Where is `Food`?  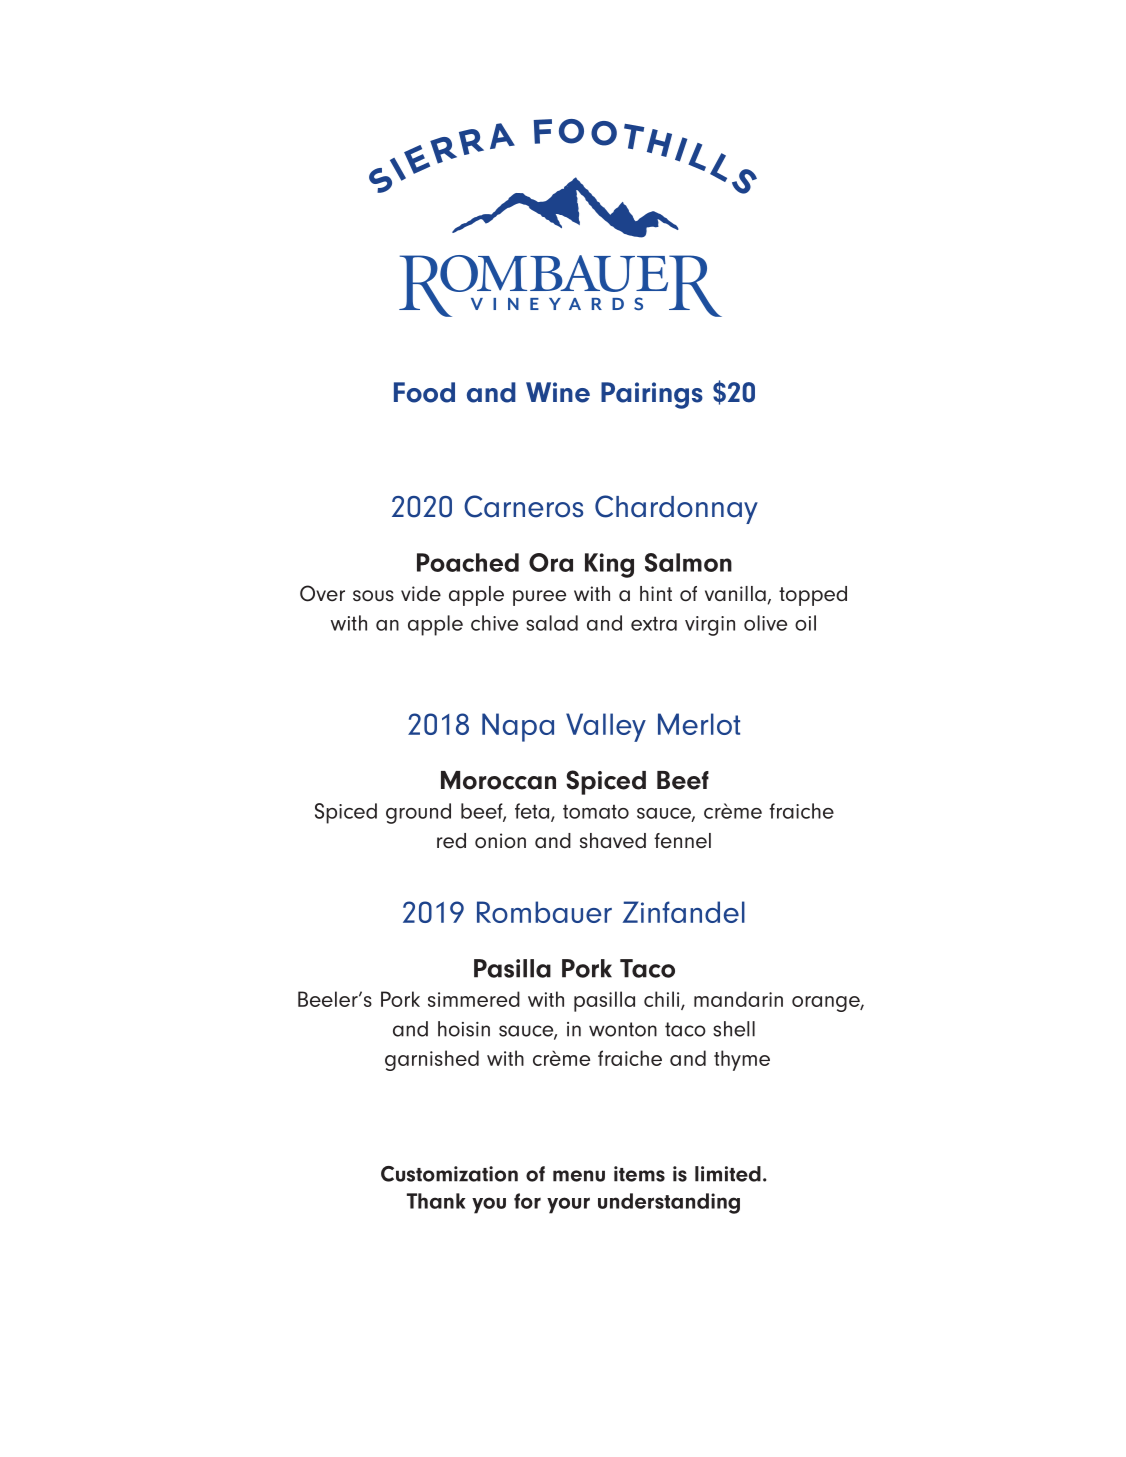 Food is located at coordinates (424, 392).
